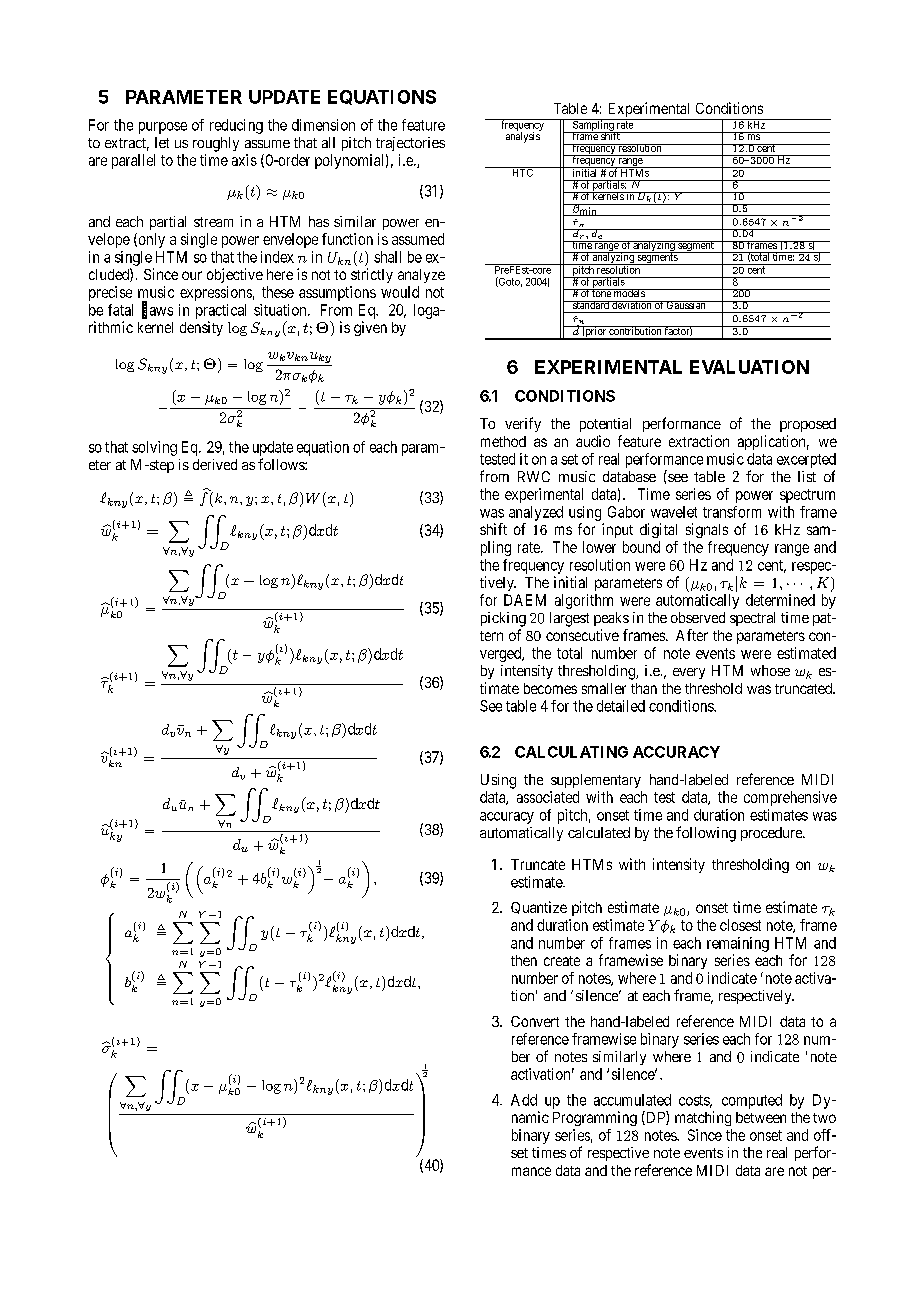 The height and width of the screenshot is (1308, 924). I want to click on derived, so click(215, 464).
